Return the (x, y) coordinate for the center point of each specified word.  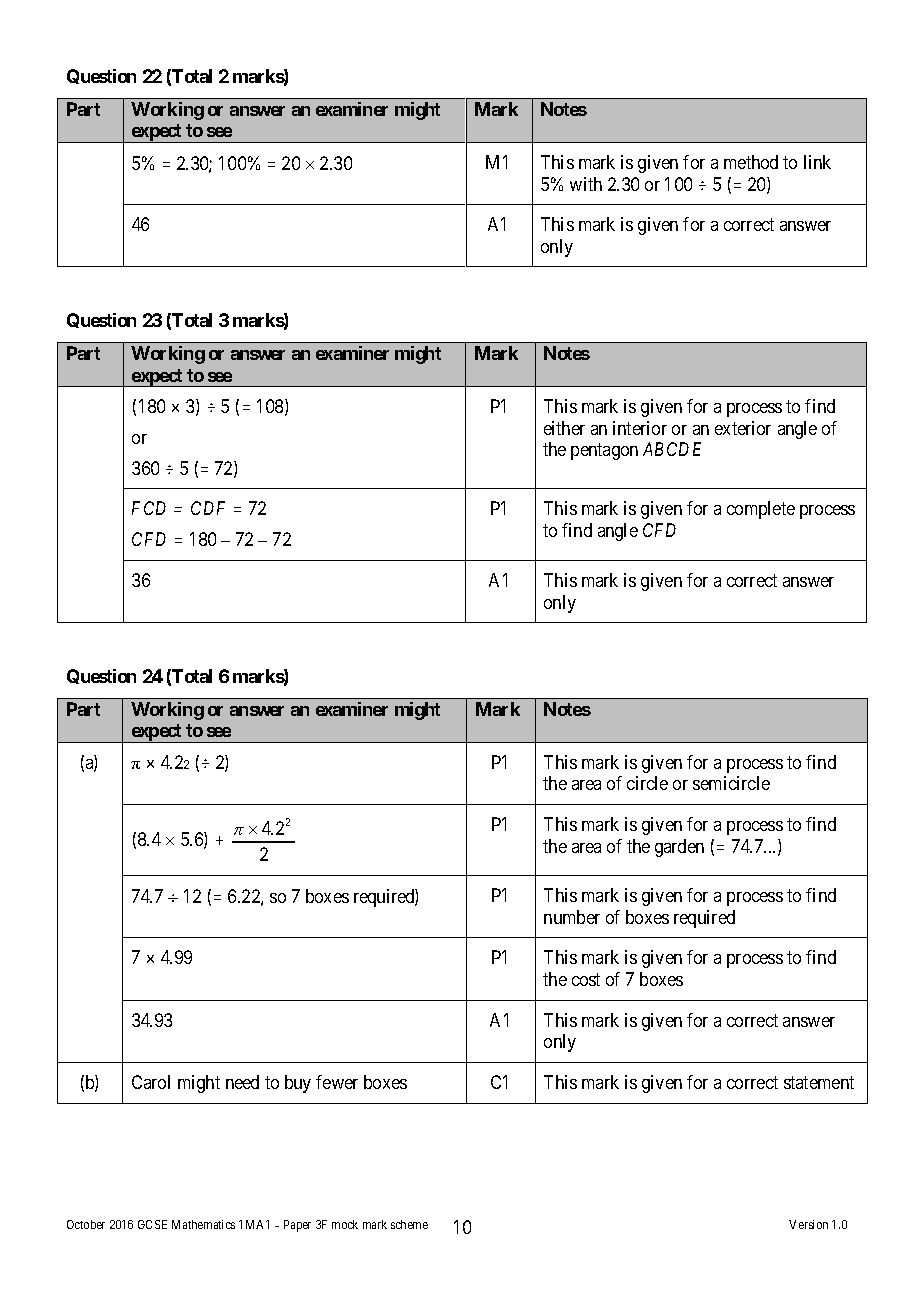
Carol (151, 1082)
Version (808, 1224)
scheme (409, 1224)
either (564, 428)
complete (761, 510)
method (751, 162)
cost (586, 979)
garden (679, 848)
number (572, 917)
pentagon (604, 451)
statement (819, 1082)
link (817, 162)
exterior (743, 428)
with (586, 184)
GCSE (152, 1224)
